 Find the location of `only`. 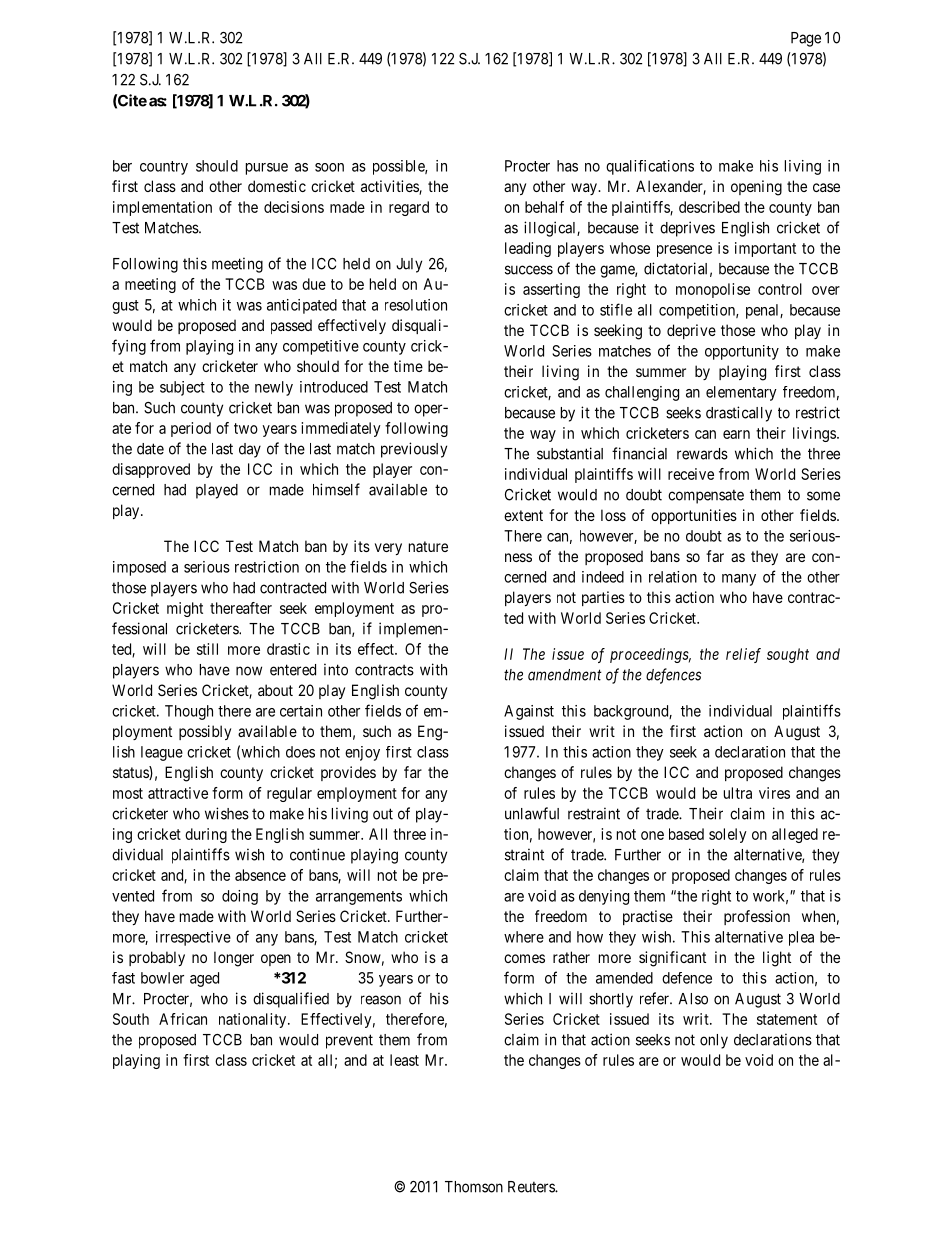

only is located at coordinates (714, 1041).
